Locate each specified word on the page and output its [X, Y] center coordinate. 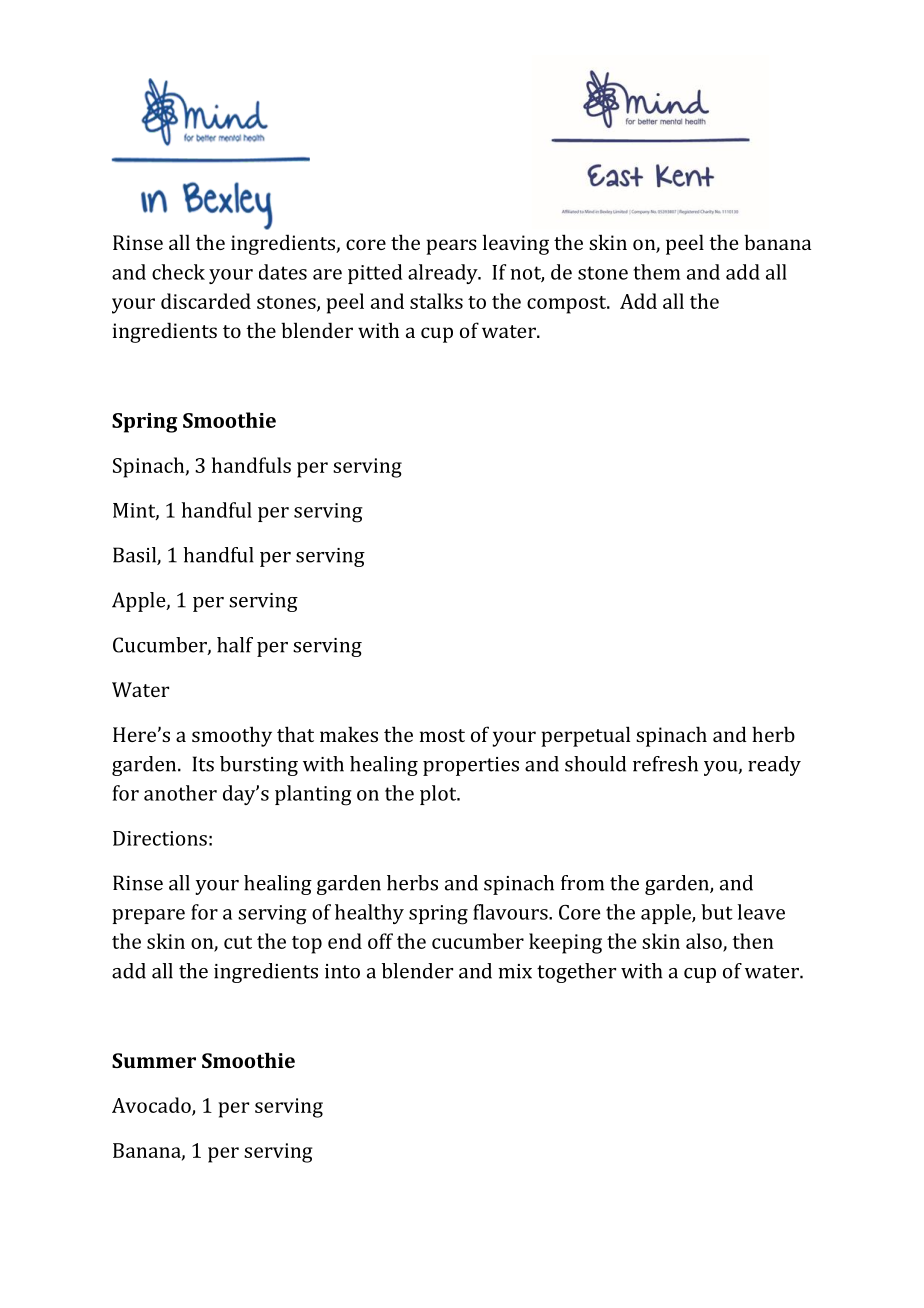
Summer [154, 1060]
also [705, 942]
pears [451, 247]
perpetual [585, 736]
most [442, 735]
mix [515, 971]
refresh [665, 764]
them [656, 272]
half [235, 645]
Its [203, 764]
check [178, 272]
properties [471, 766]
